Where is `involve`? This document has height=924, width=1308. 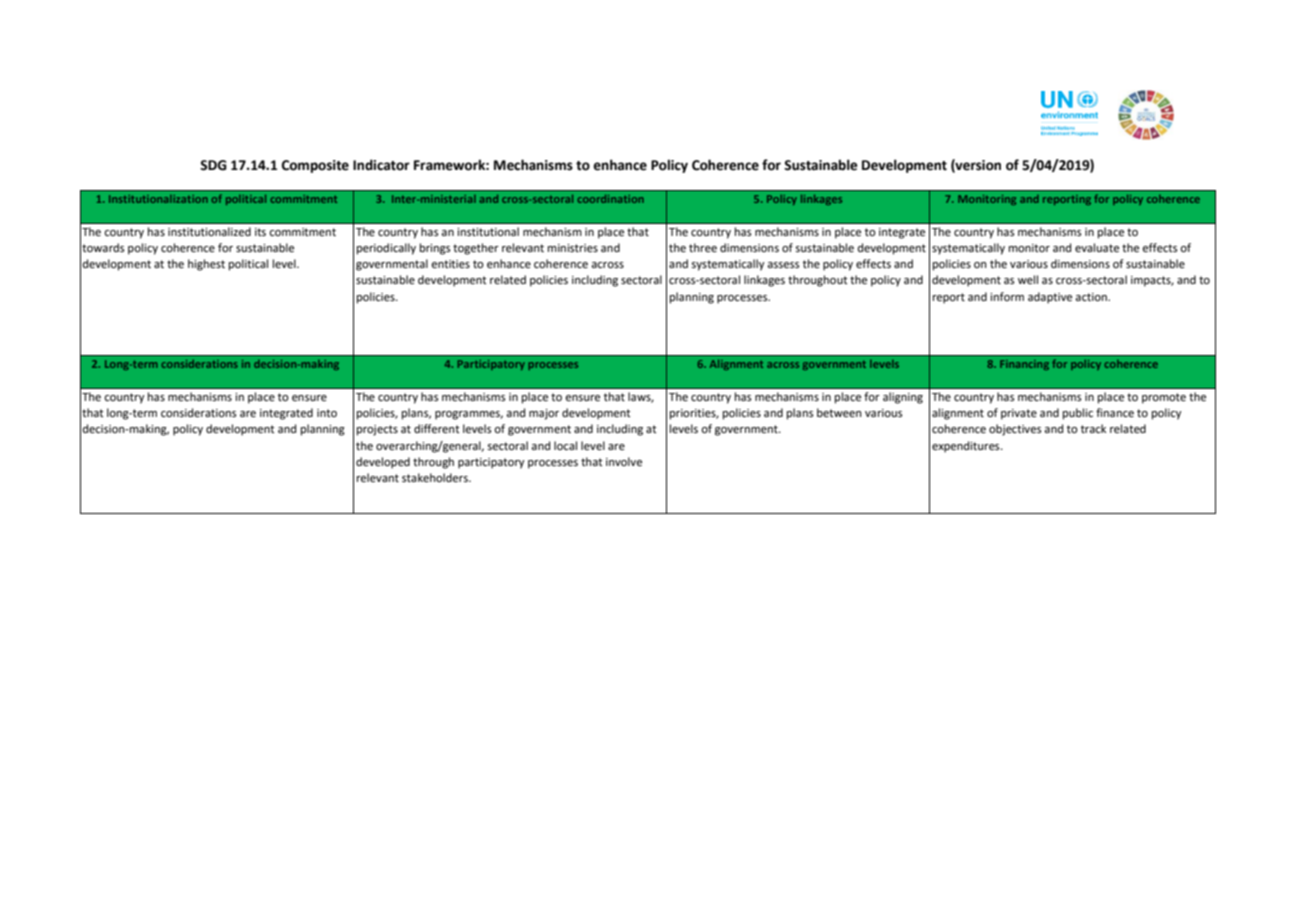
involve is located at coordinates (624, 462).
